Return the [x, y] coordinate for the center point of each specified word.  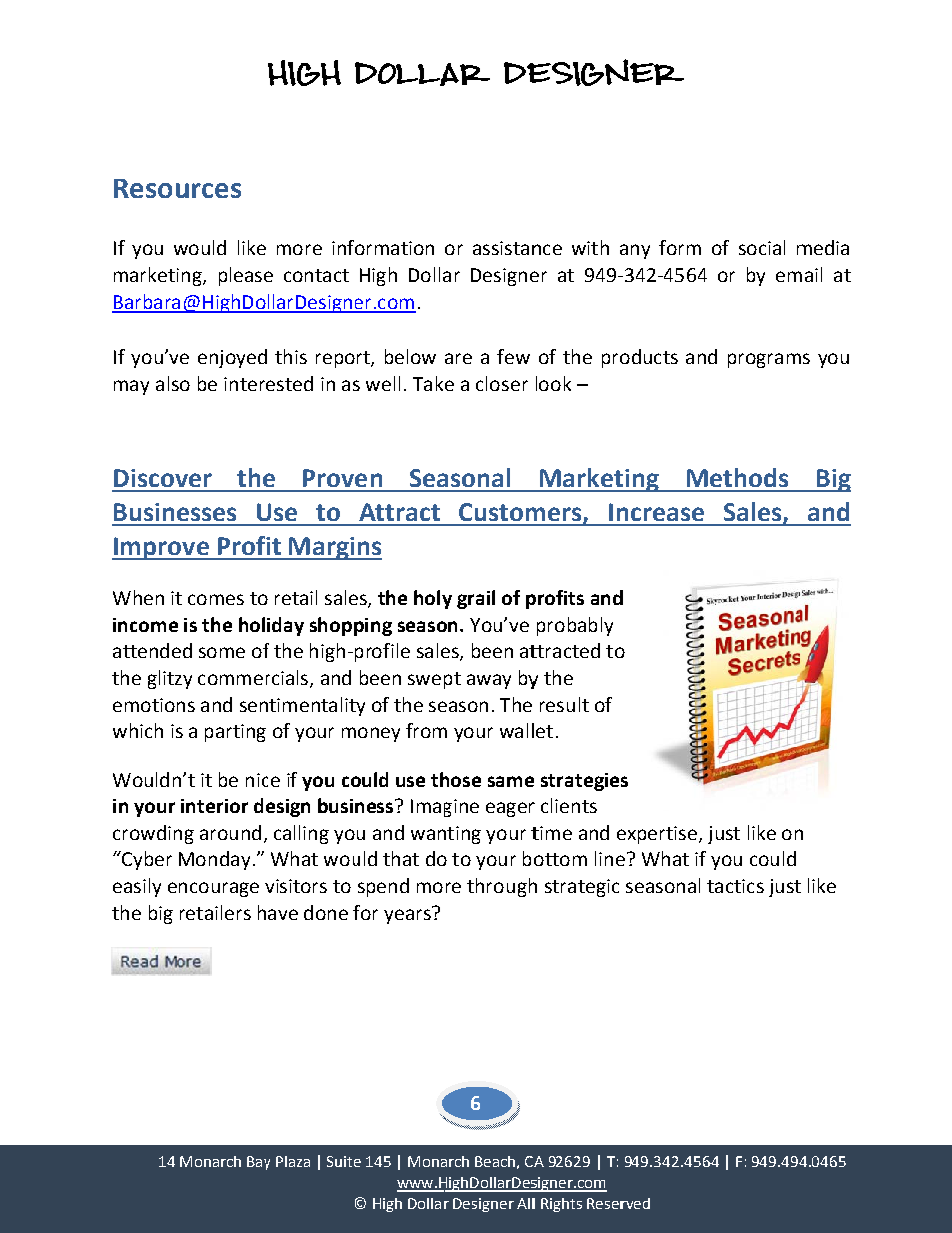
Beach [495, 1161]
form [680, 247]
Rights [561, 1205]
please [246, 276]
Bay [258, 1163]
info [348, 247]
